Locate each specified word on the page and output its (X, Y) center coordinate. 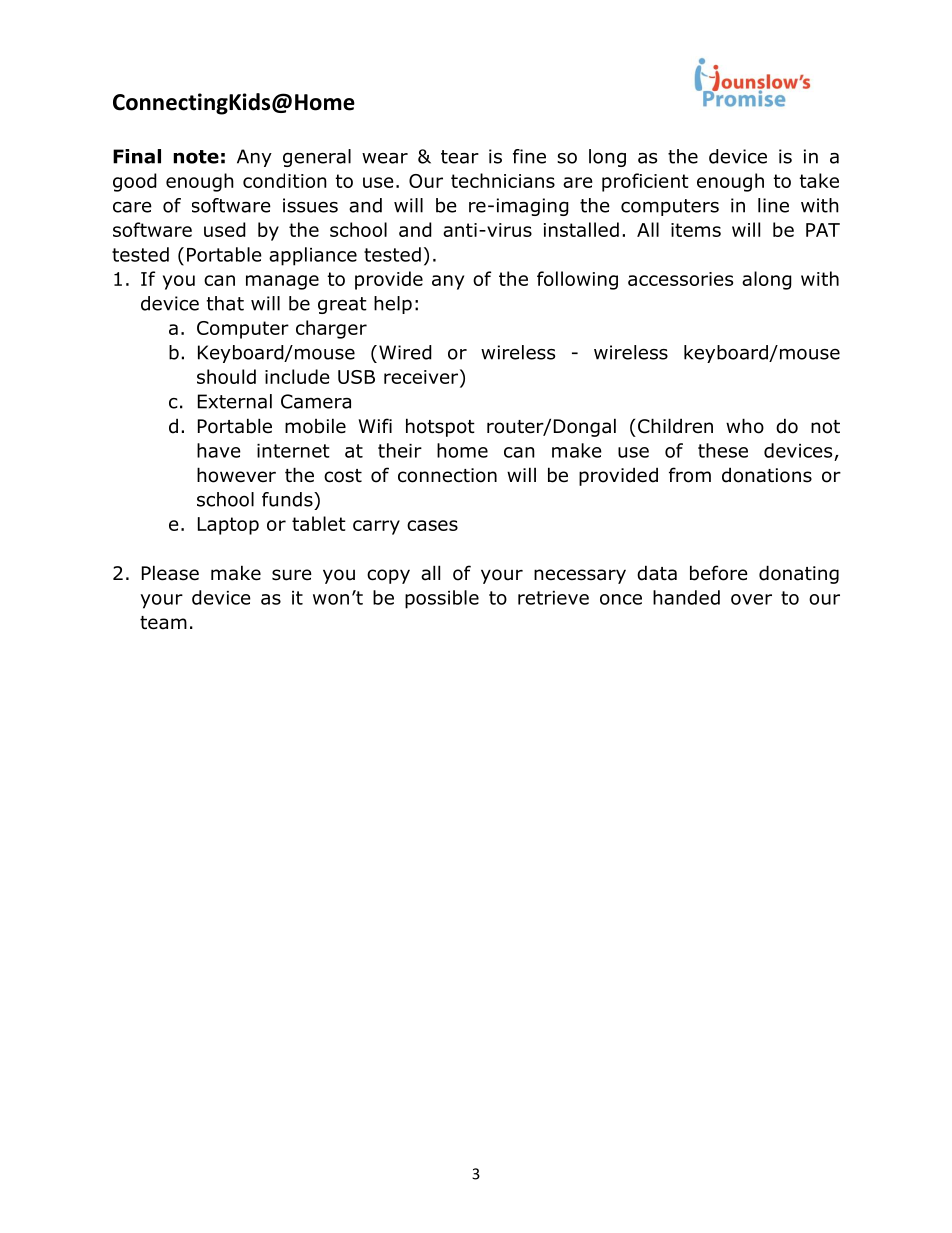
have (219, 450)
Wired (405, 352)
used (225, 229)
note (196, 157)
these (723, 450)
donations (767, 475)
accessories (680, 279)
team (163, 623)
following (577, 280)
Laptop (228, 526)
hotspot (440, 427)
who (745, 426)
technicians (503, 180)
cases (432, 525)
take (819, 180)
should (226, 376)
